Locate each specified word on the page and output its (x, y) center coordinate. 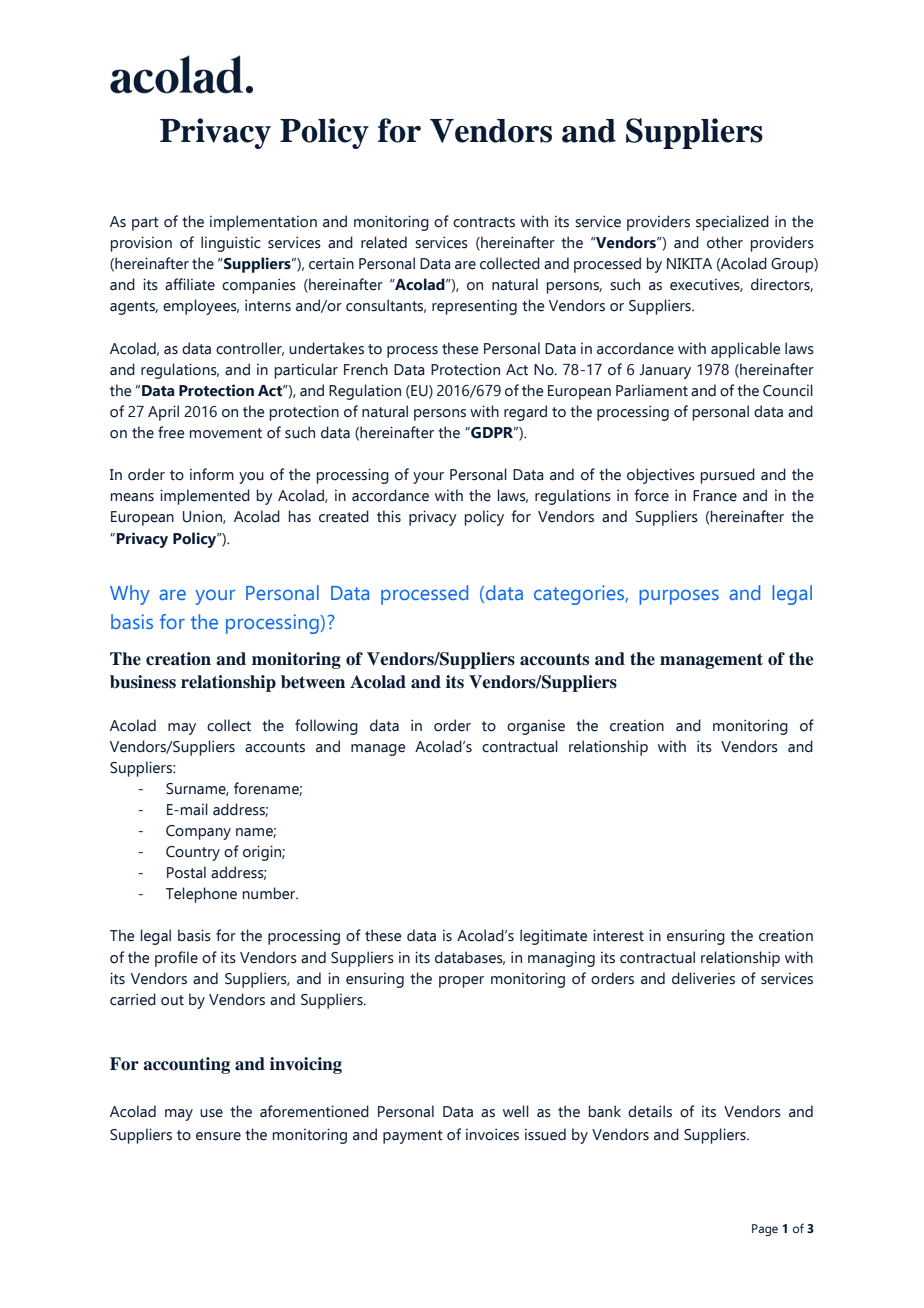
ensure (218, 1136)
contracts (484, 222)
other (725, 242)
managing (561, 959)
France (715, 496)
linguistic (230, 244)
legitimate (554, 937)
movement (226, 433)
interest (618, 935)
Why (130, 595)
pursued (728, 476)
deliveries (703, 978)
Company (198, 832)
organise (536, 727)
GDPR (492, 433)
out (172, 1000)
